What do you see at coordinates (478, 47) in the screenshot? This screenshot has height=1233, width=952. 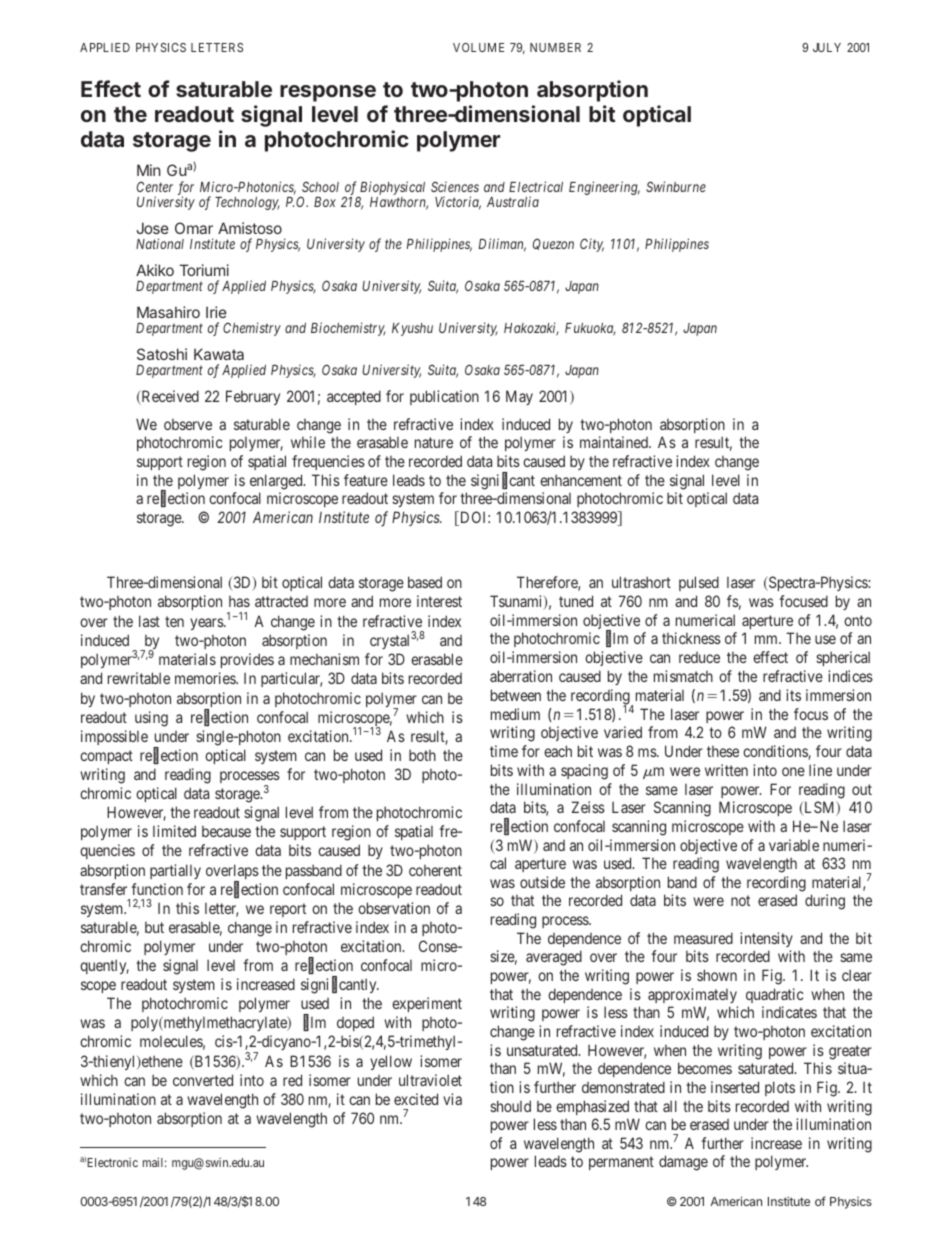 I see `VOLUME` at bounding box center [478, 47].
